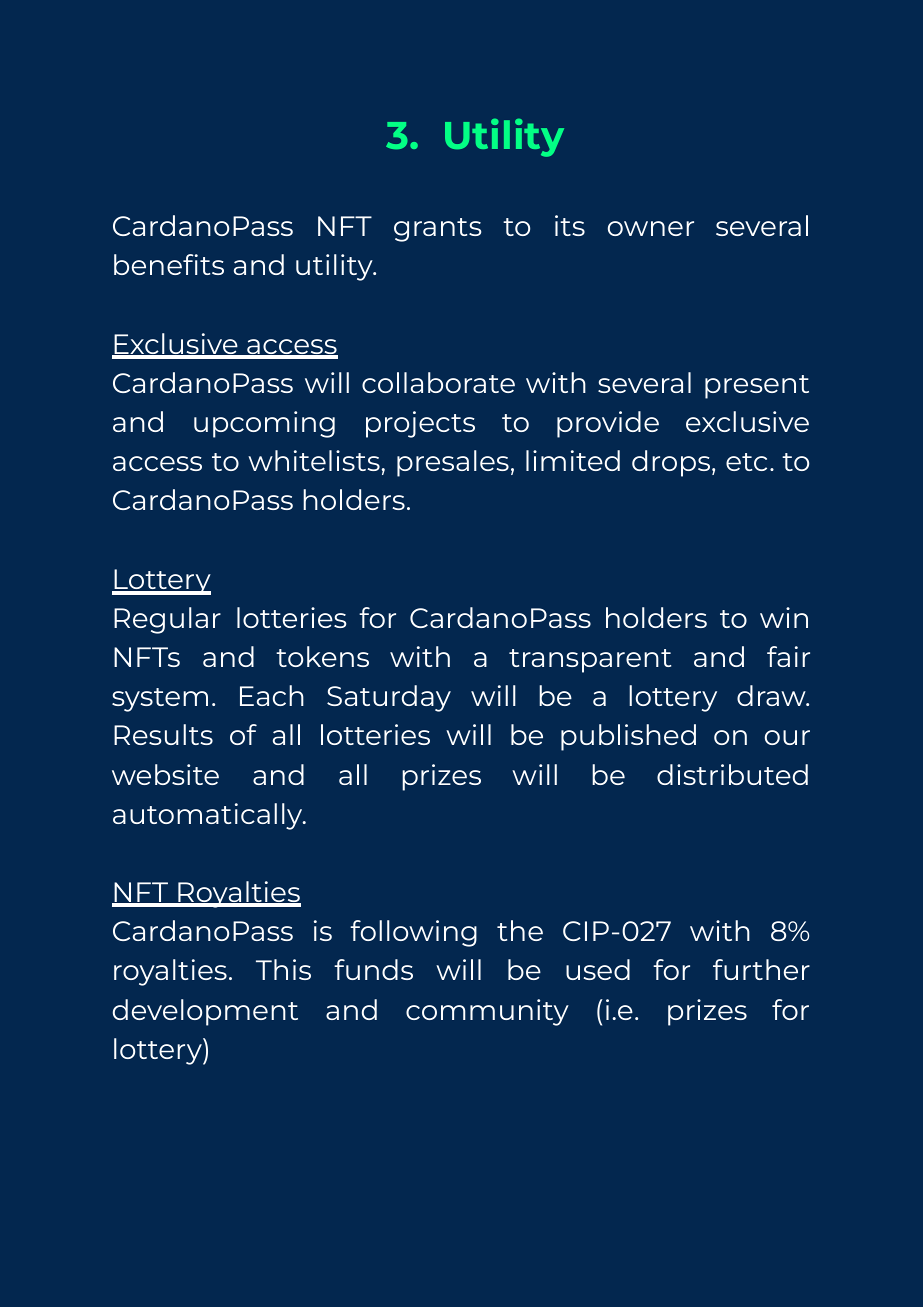  What do you see at coordinates (746, 462) in the screenshot?
I see `etc` at bounding box center [746, 462].
